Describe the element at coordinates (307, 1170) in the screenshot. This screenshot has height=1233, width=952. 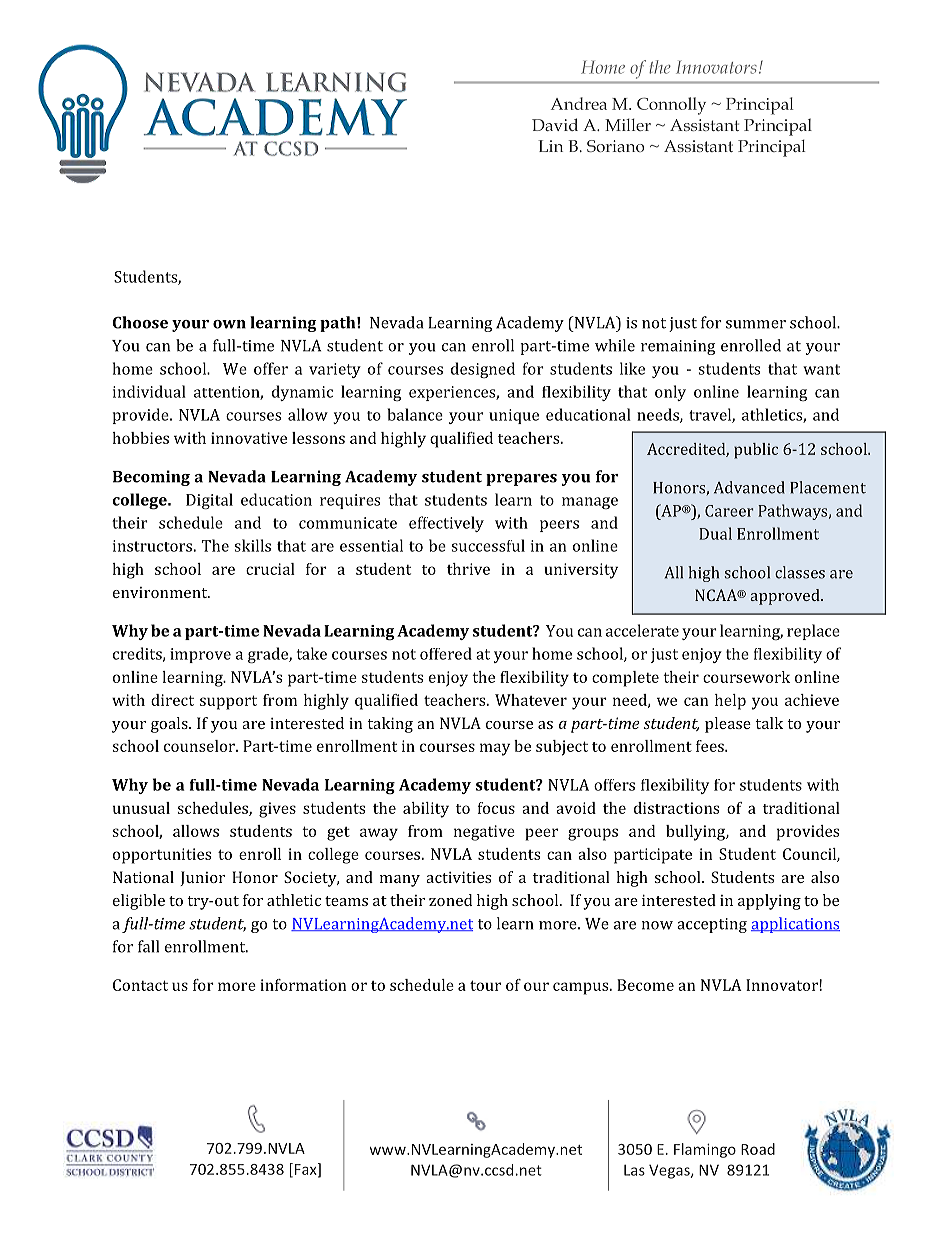
I see `Fax` at that location.
